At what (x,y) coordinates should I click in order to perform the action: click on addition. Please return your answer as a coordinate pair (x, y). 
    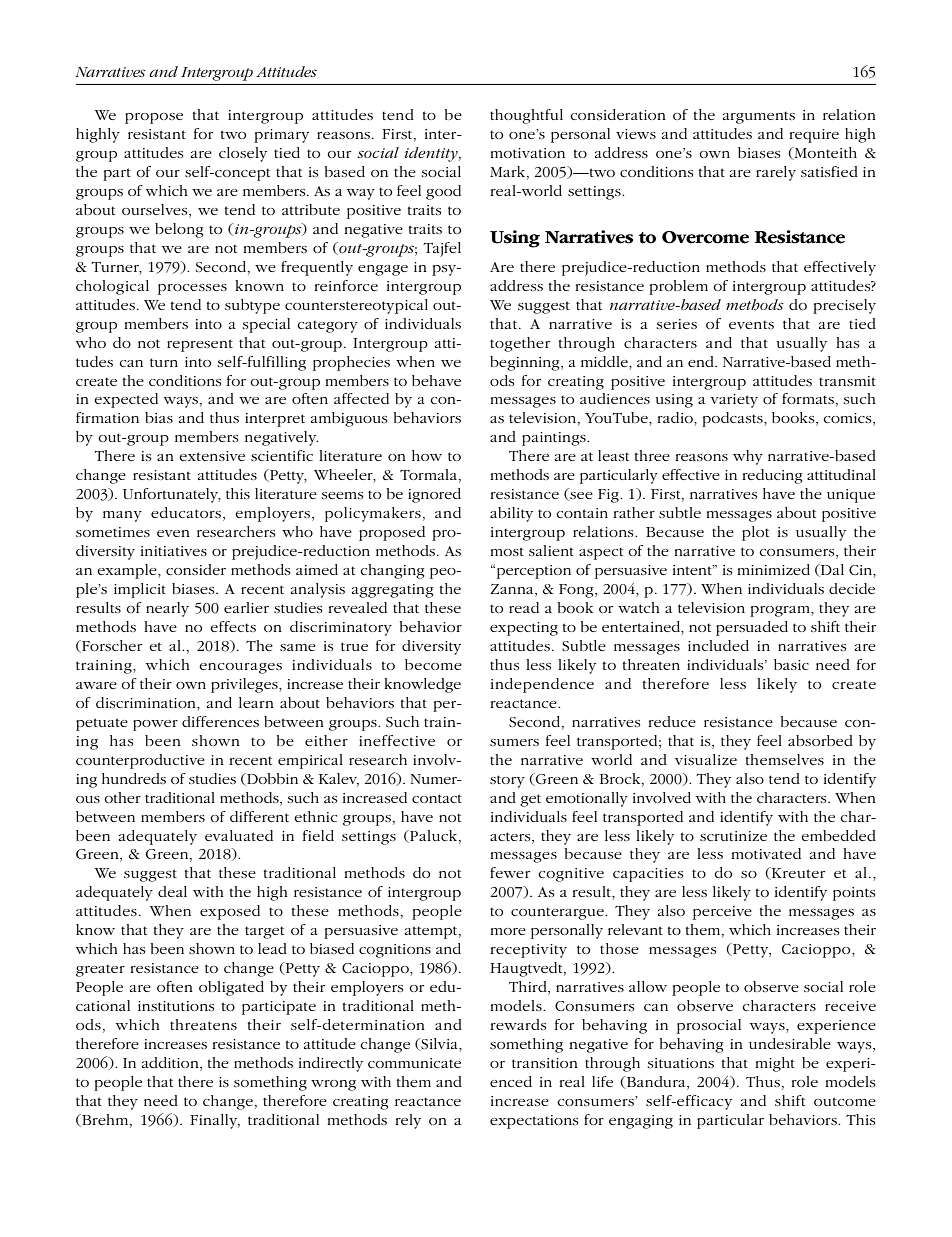
    Looking at the image, I should click on (171, 1064).
